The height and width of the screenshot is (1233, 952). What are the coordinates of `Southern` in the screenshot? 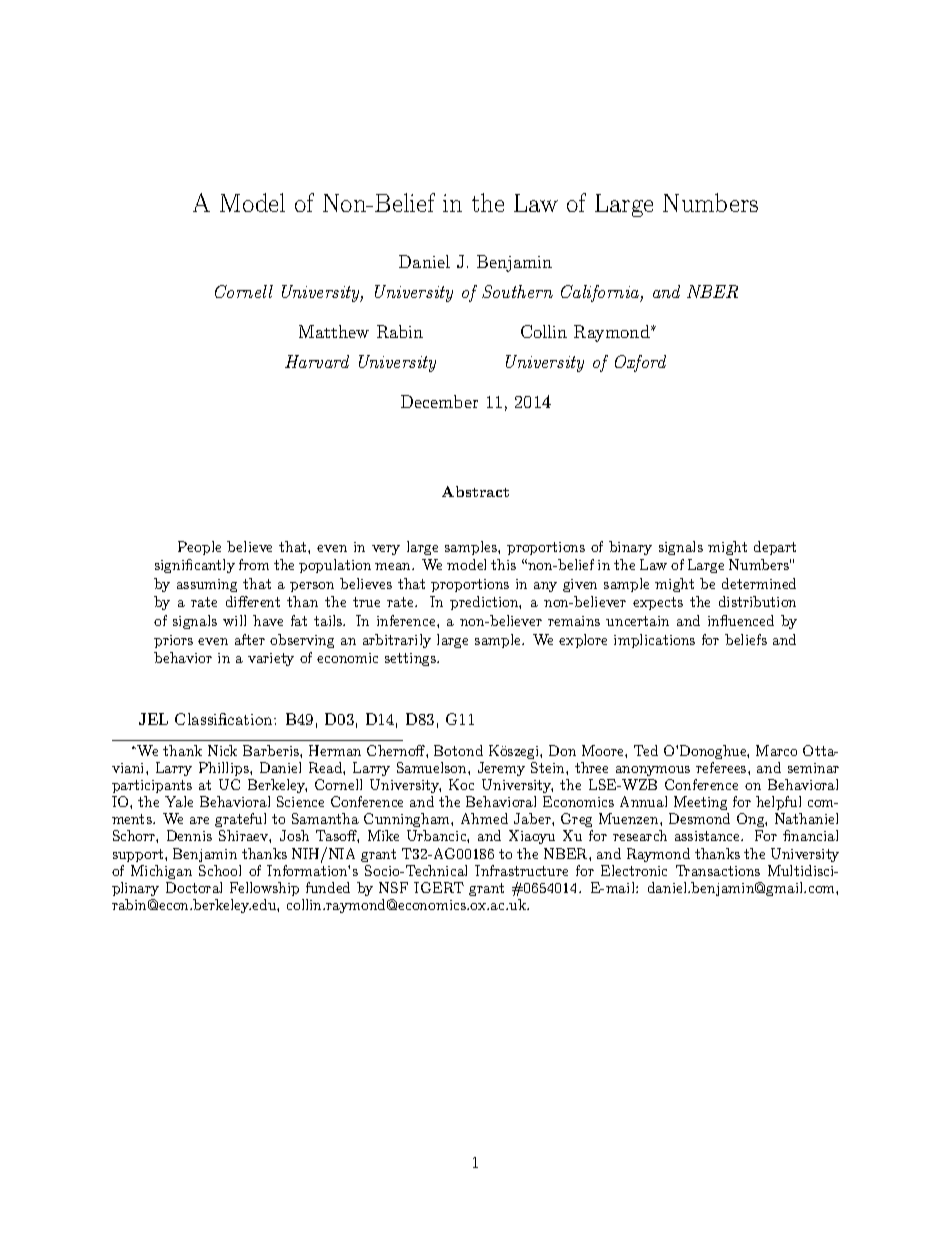 It's located at (517, 291).
